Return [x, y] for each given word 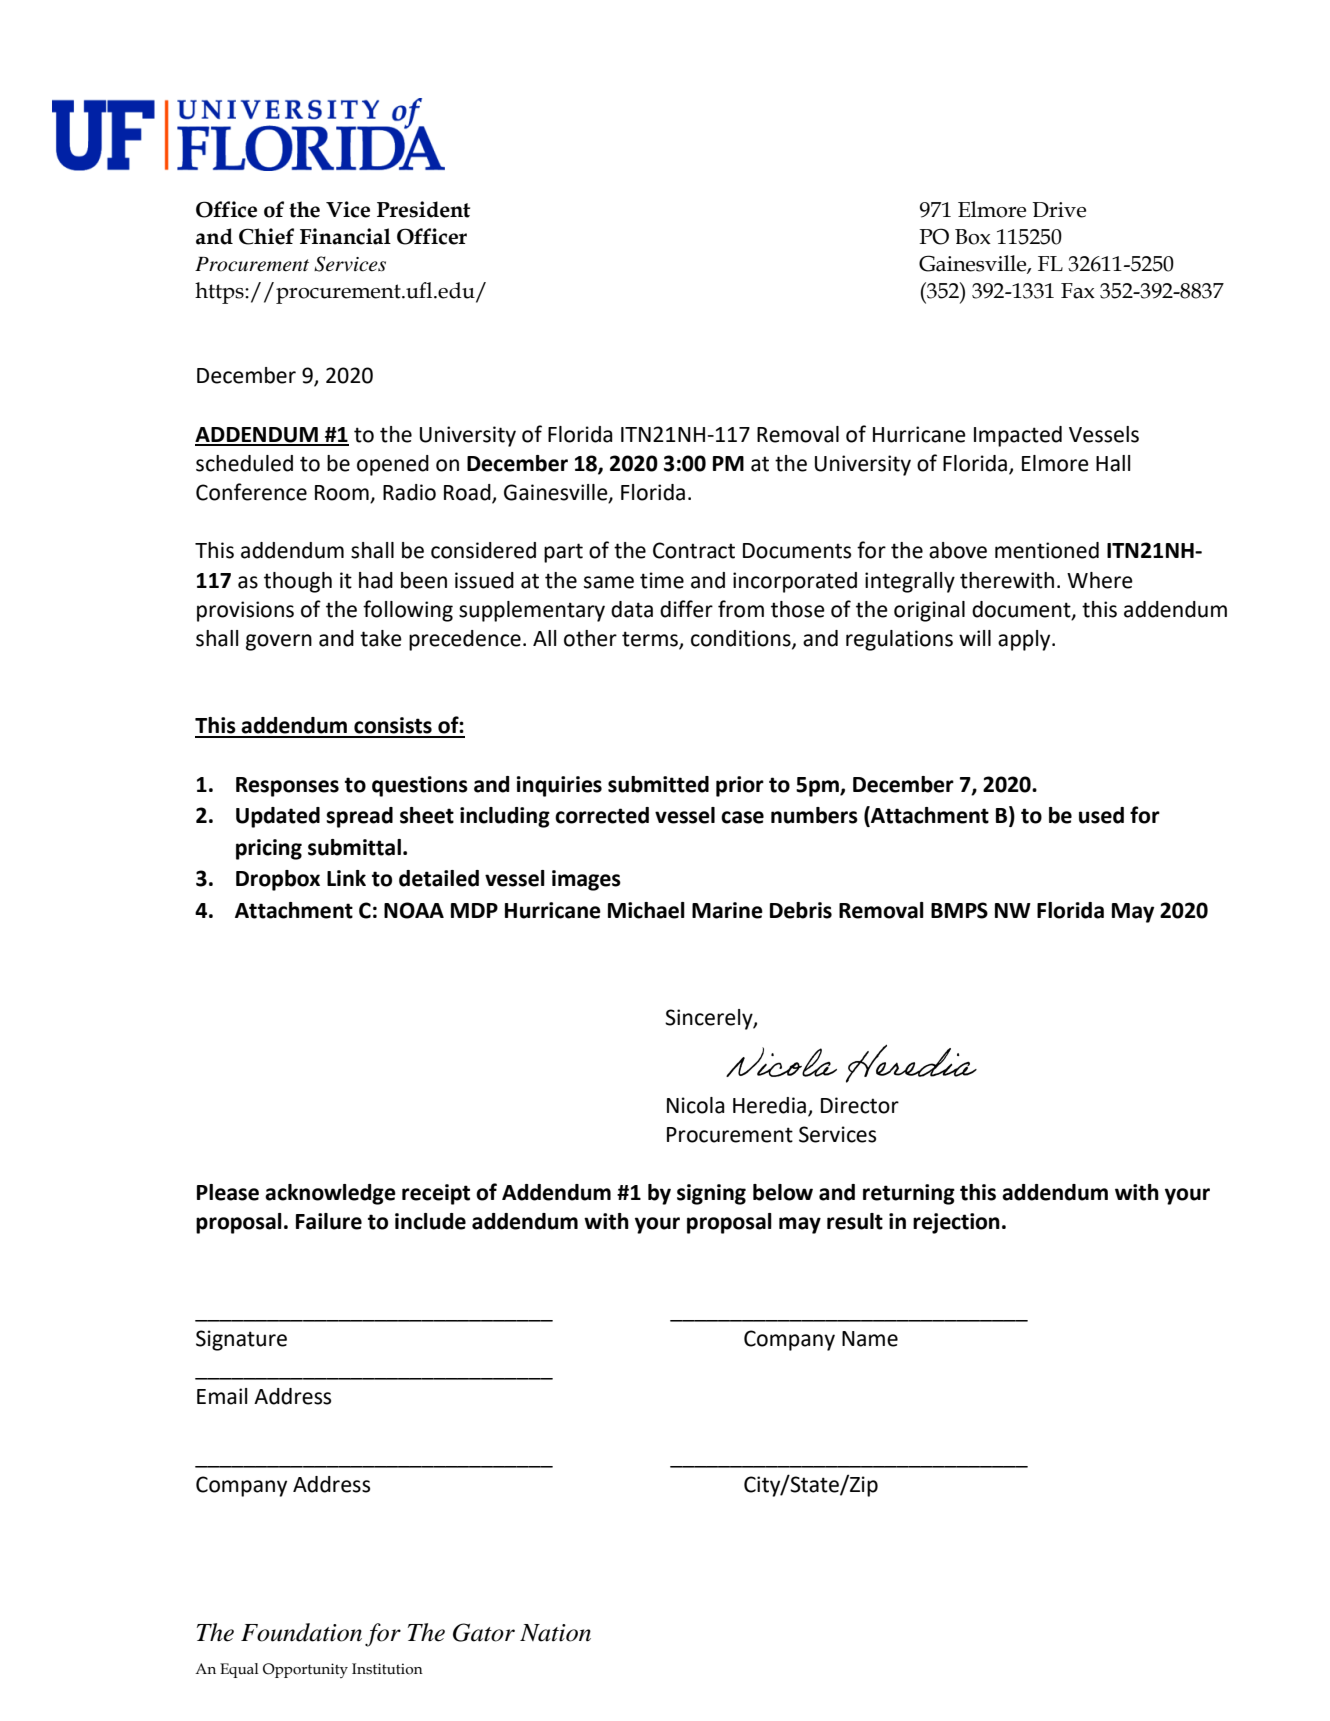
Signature [241, 1340]
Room [343, 494]
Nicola [696, 1105]
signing [711, 1194]
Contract [694, 550]
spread [359, 817]
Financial [345, 236]
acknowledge [330, 1194]
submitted [658, 784]
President [423, 209]
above [958, 550]
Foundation [301, 1632]
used [1101, 815]
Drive [1059, 210]
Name [870, 1339]
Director [860, 1105]
